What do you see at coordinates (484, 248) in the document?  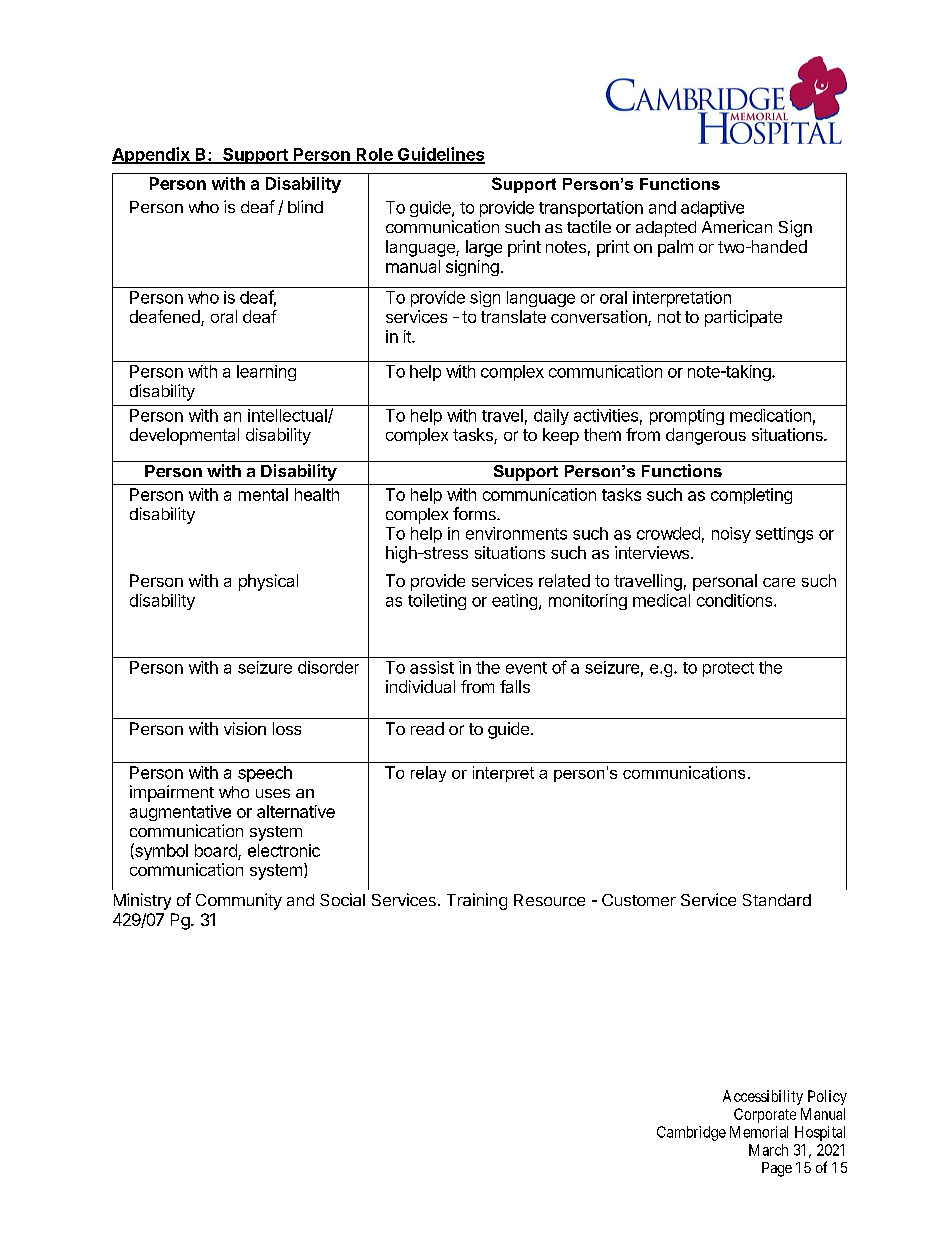 I see `large` at bounding box center [484, 248].
